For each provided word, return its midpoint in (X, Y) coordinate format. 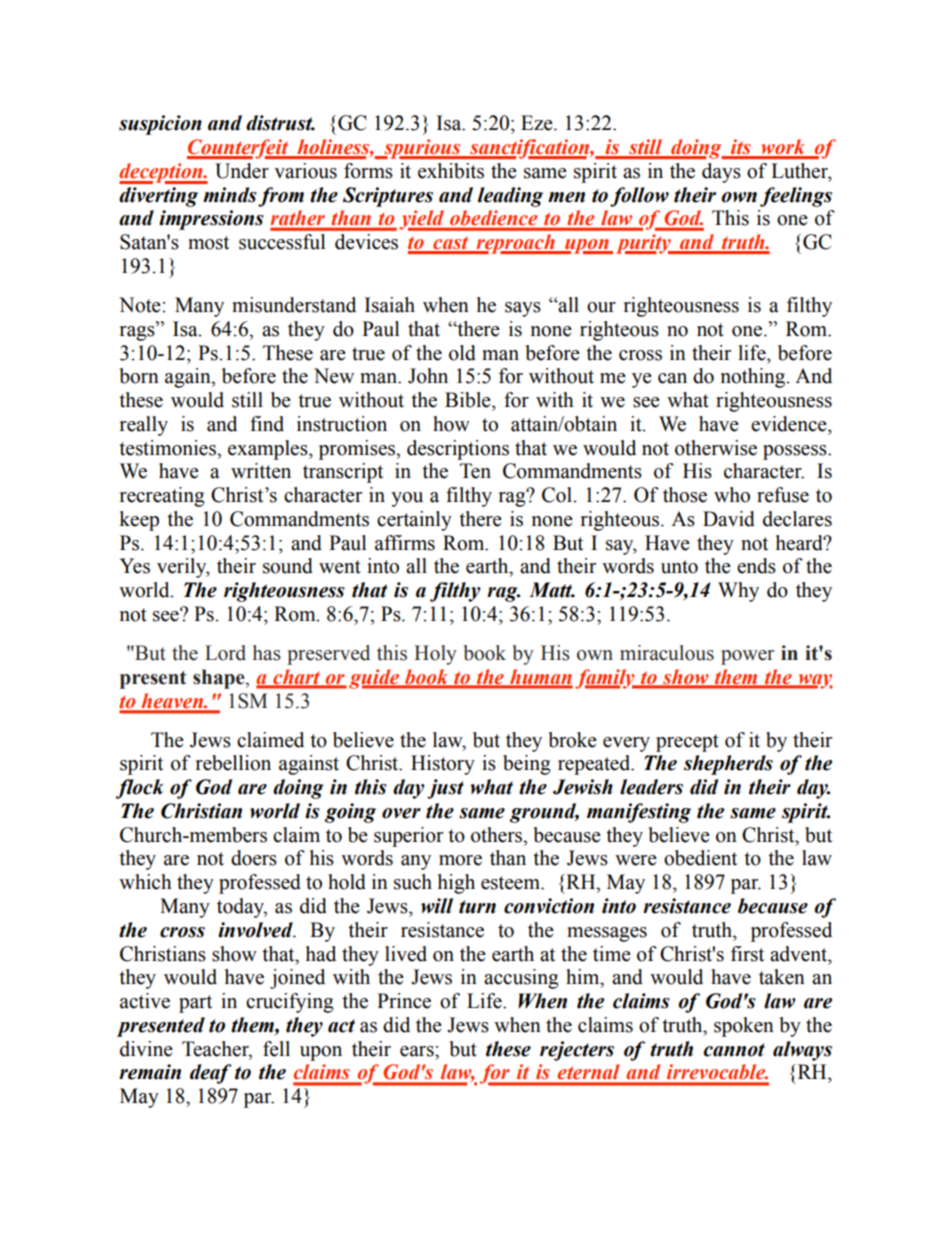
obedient (700, 858)
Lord (225, 653)
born (139, 376)
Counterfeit (239, 149)
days (721, 173)
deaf (211, 1074)
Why (738, 592)
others (497, 835)
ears (418, 1051)
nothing (754, 378)
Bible (469, 400)
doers (254, 858)
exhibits (451, 171)
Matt (552, 590)
